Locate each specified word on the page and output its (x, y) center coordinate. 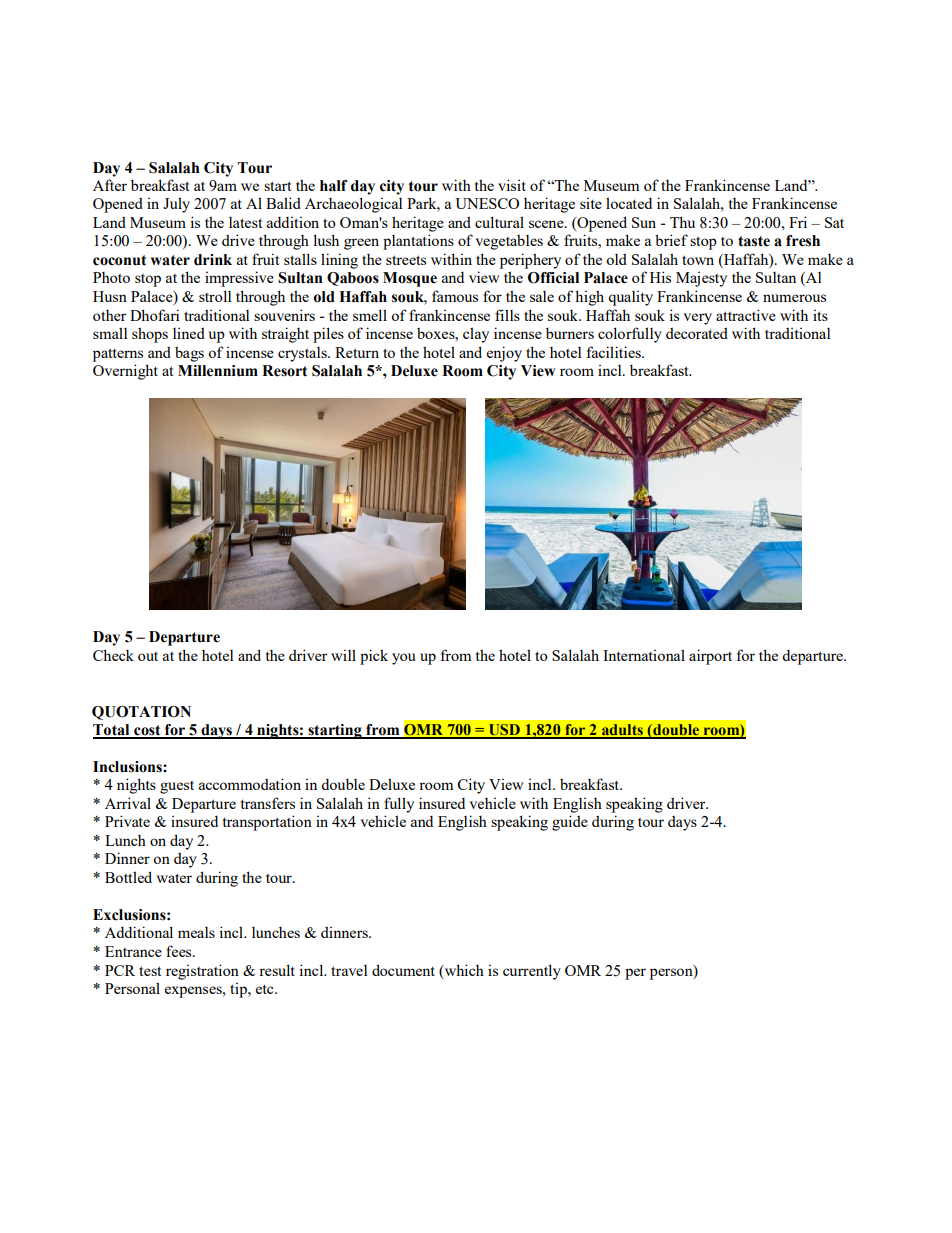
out (148, 656)
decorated (697, 333)
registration (202, 972)
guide (570, 823)
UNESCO (487, 203)
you (404, 659)
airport (710, 657)
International (644, 655)
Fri (798, 222)
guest (177, 787)
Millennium (218, 371)
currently (532, 972)
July (176, 205)
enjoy (504, 354)
